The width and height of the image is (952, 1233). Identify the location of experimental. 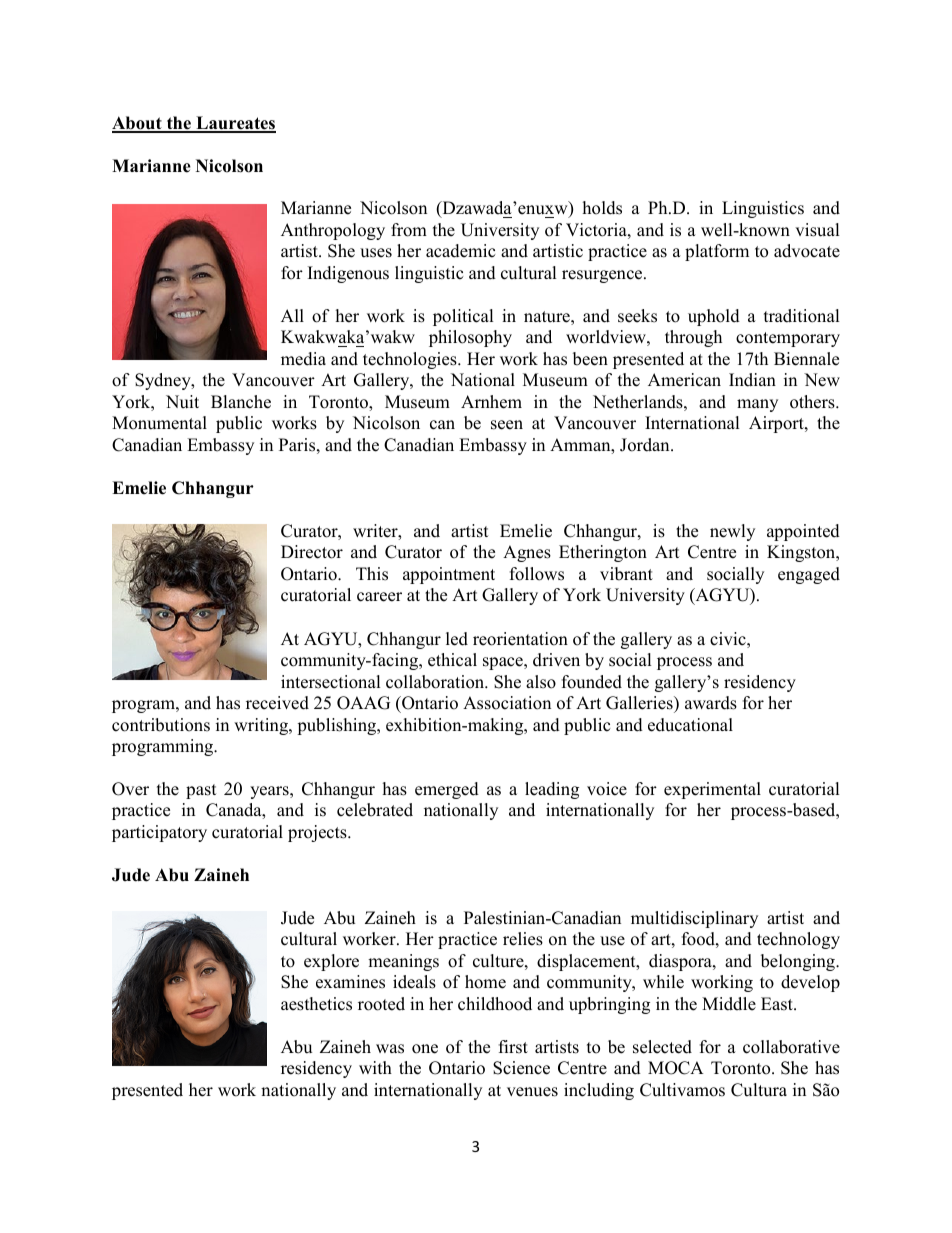
(712, 790).
